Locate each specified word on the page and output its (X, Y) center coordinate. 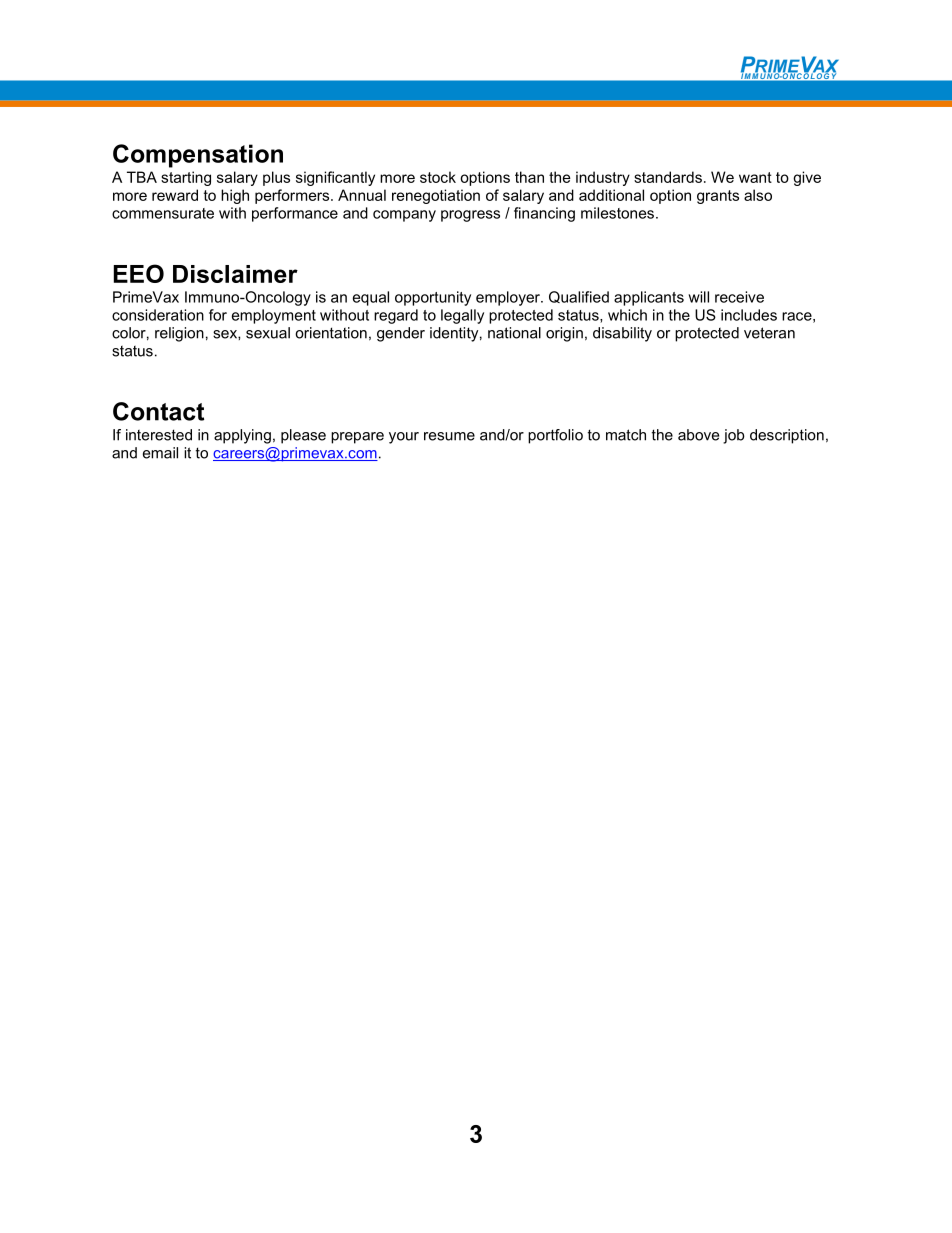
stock (438, 177)
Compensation (198, 156)
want (755, 177)
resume (449, 436)
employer (509, 298)
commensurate (163, 213)
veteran (769, 333)
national (514, 333)
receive (739, 297)
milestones (617, 213)
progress (470, 216)
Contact (158, 411)
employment (274, 316)
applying (242, 436)
